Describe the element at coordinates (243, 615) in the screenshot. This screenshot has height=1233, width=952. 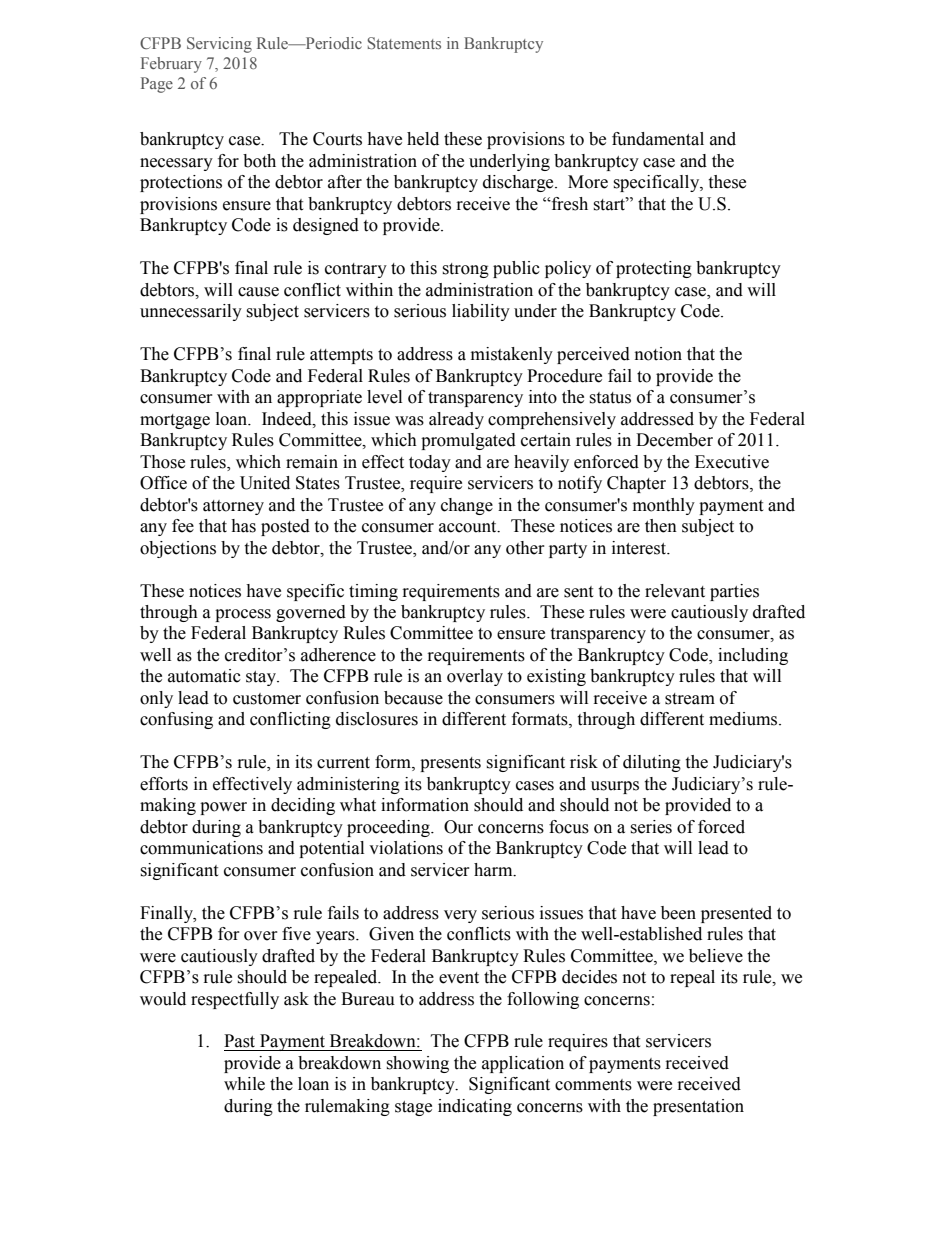
I see `process` at that location.
